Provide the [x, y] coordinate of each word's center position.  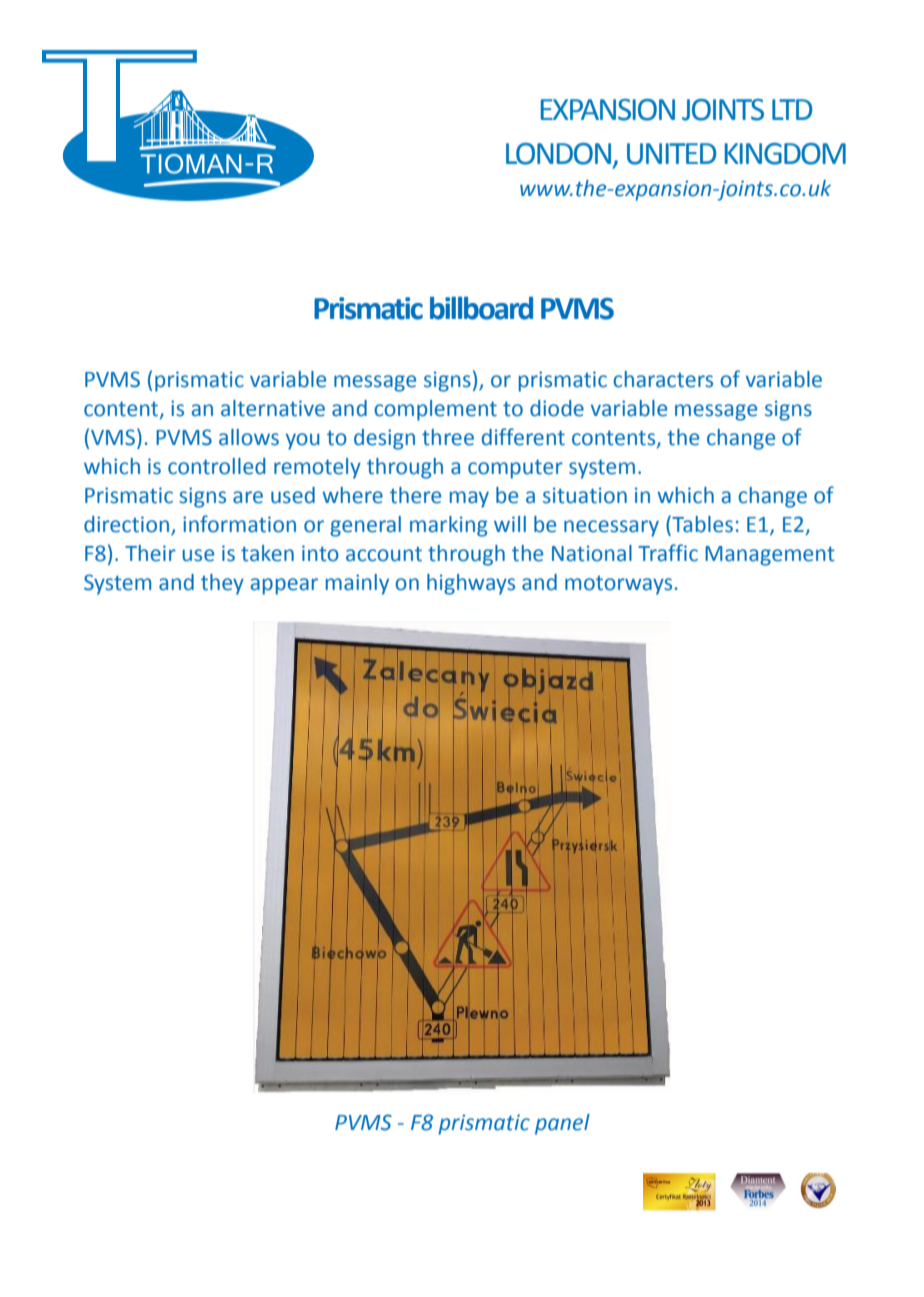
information [239, 524]
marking [449, 526]
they [222, 584]
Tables [701, 524]
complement [435, 410]
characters [663, 379]
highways [471, 584]
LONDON [560, 155]
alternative [273, 408]
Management [770, 556]
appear [284, 586]
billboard [481, 308]
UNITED [671, 154]
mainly [357, 584]
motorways [618, 585]
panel [562, 1124]
